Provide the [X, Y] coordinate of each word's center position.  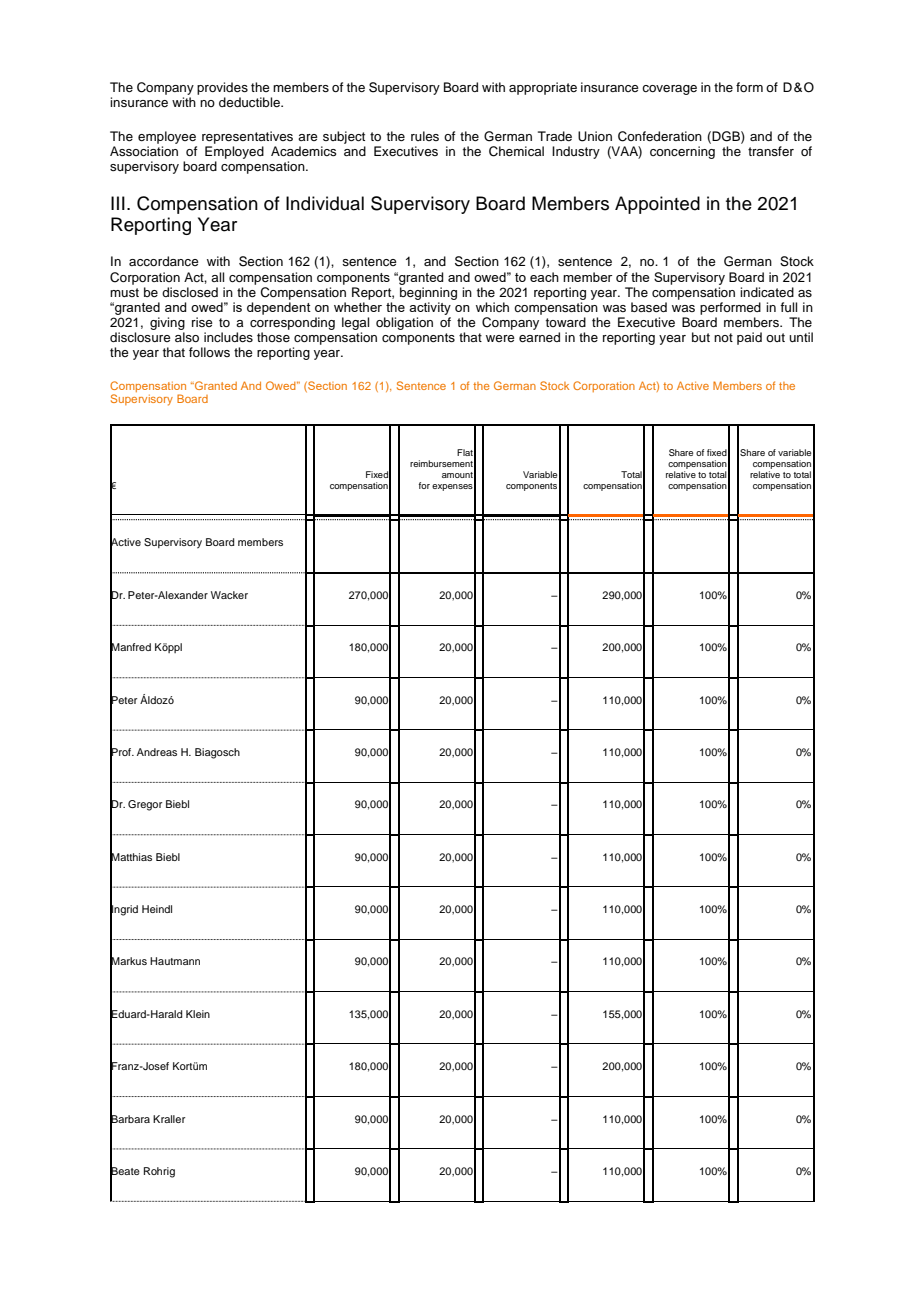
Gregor [145, 805]
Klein [198, 1014]
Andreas [157, 752]
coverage [669, 90]
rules [425, 136]
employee [167, 137]
